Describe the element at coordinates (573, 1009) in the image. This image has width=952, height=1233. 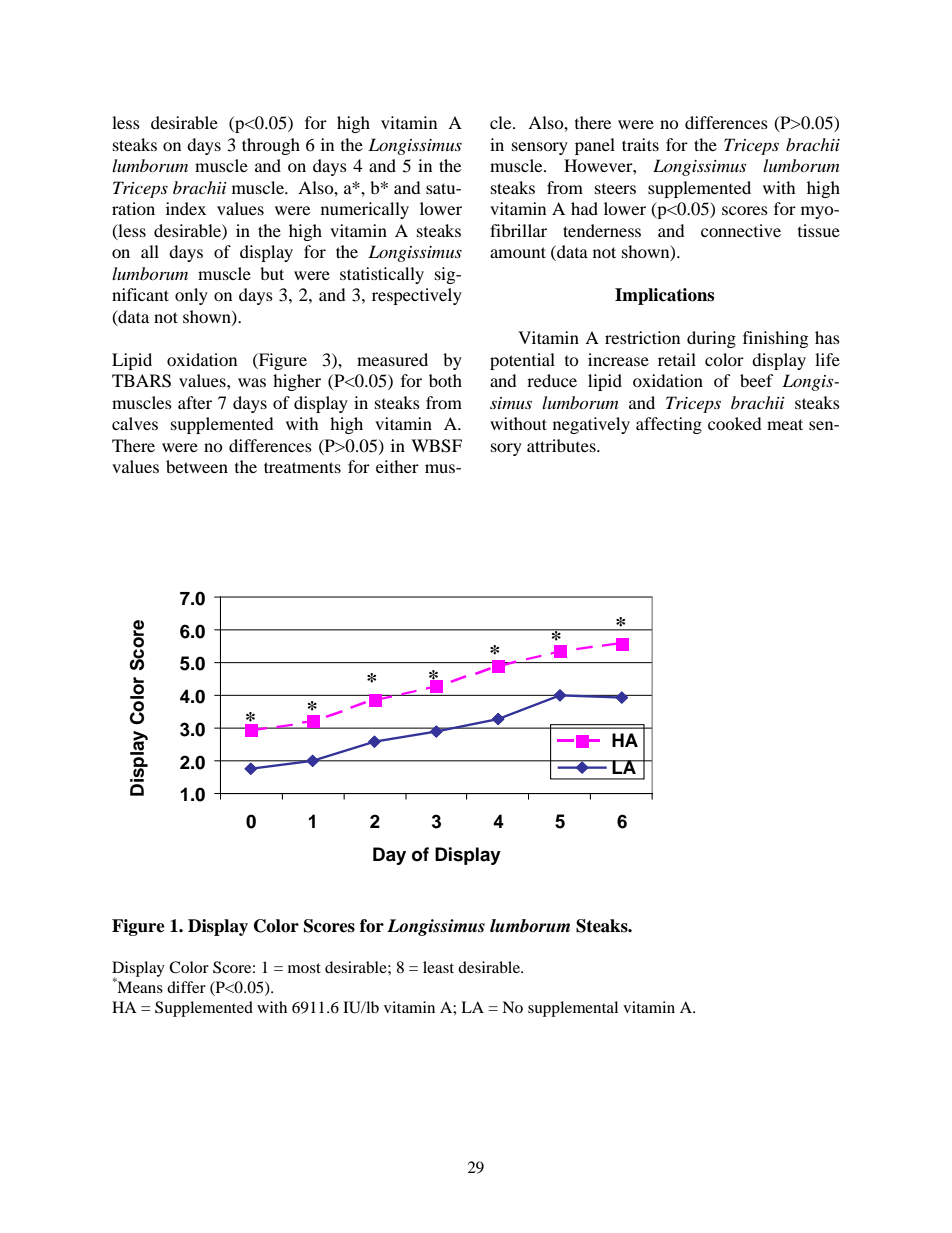
I see `supplemental` at that location.
